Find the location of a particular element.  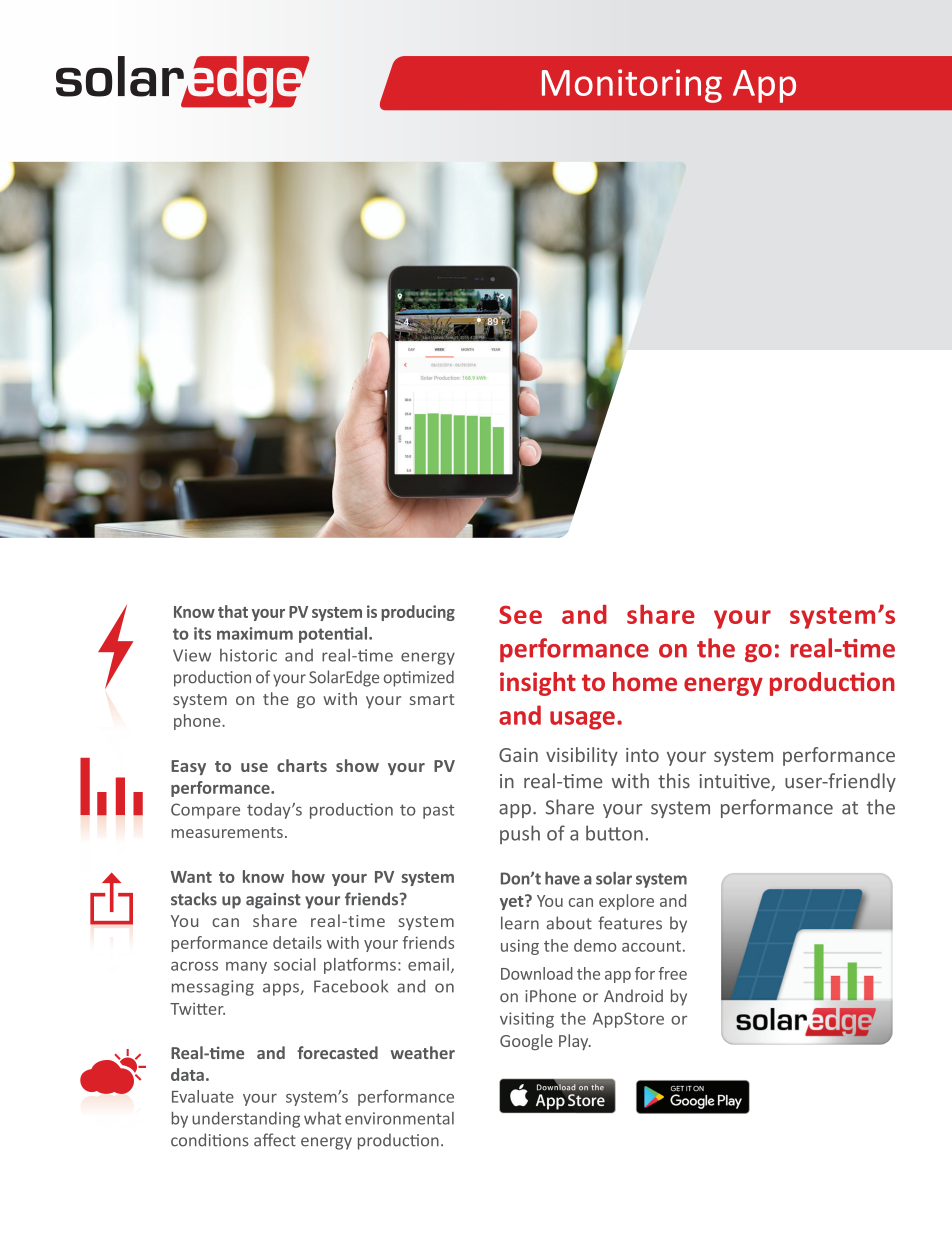

See is located at coordinates (520, 614).
